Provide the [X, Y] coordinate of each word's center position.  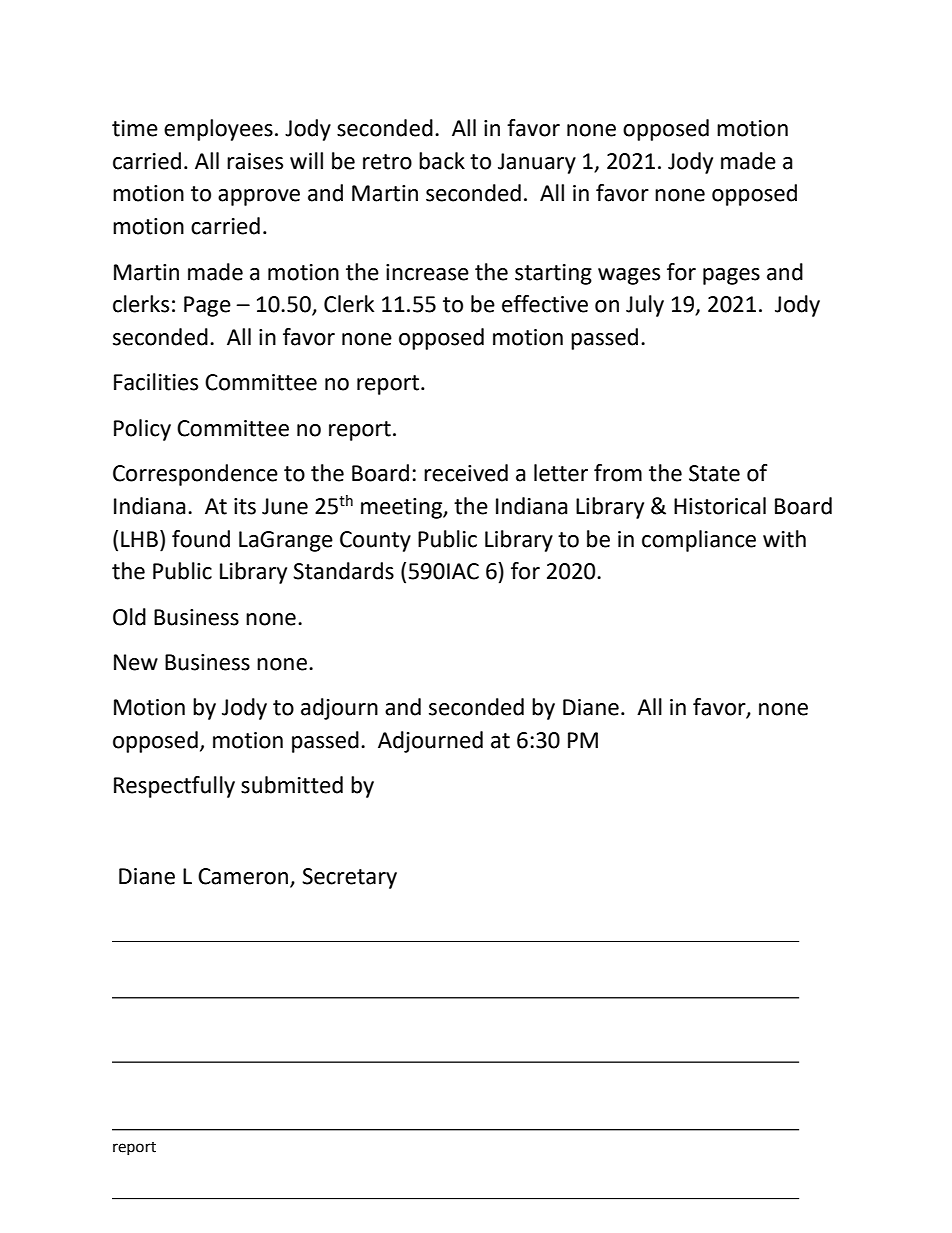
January [537, 163]
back [442, 161]
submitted [292, 785]
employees [218, 130]
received [466, 473]
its [245, 506]
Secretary [349, 878]
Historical [720, 506]
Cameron [243, 876]
